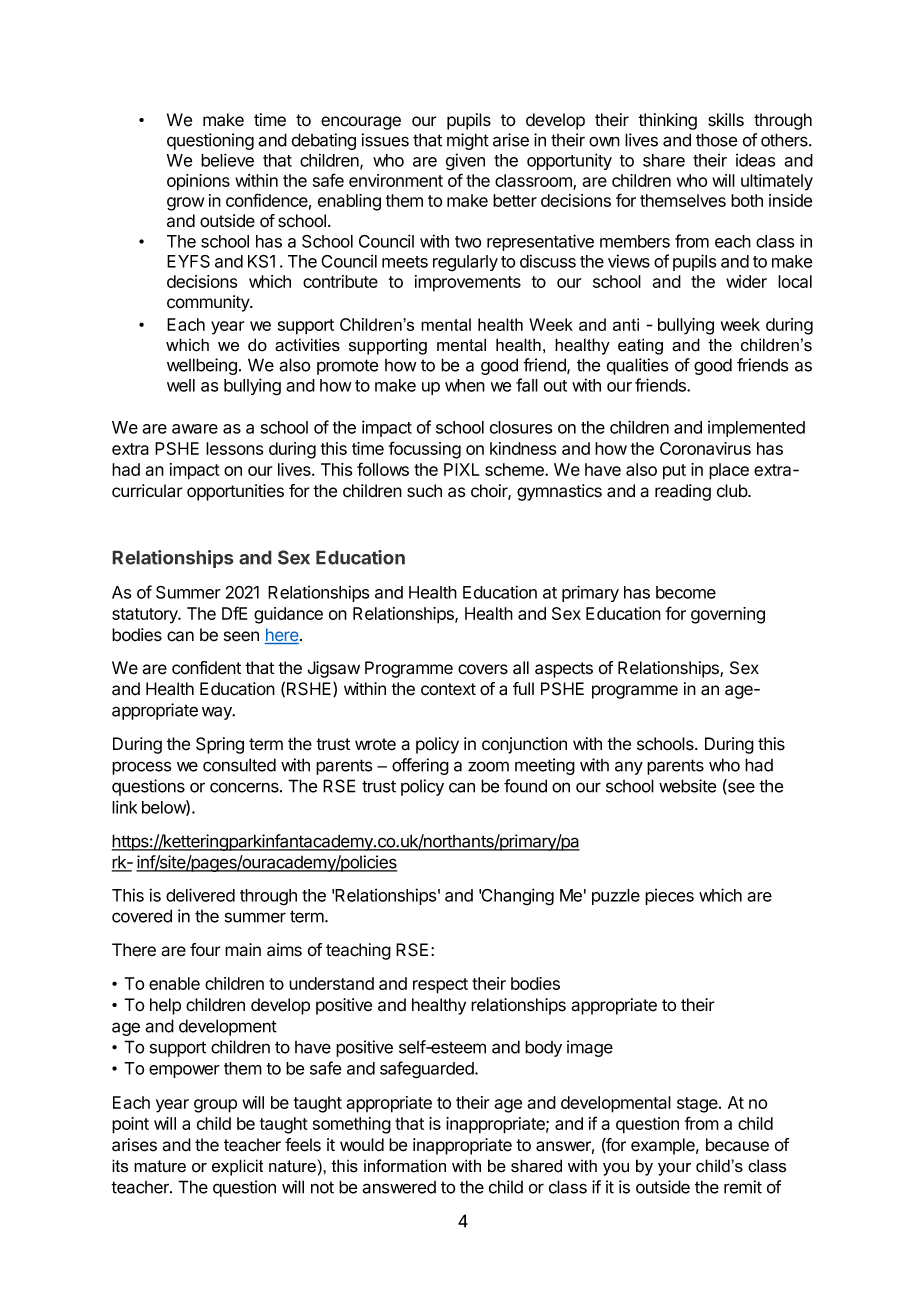 This document has height=1307, width=924. Describe the element at coordinates (405, 1166) in the document. I see `information` at that location.
